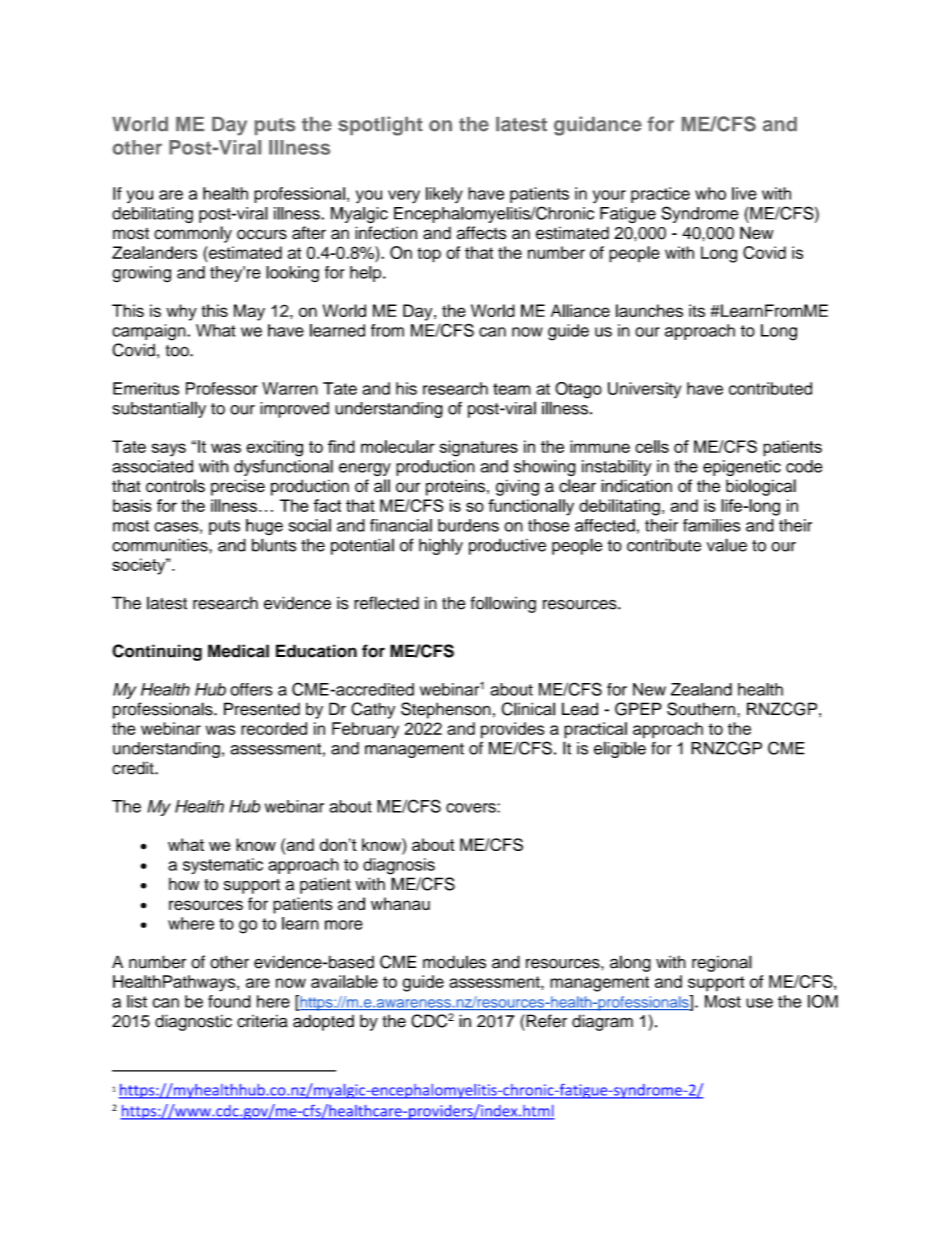 The width and height of the screenshot is (952, 1233). I want to click on team, so click(512, 389).
